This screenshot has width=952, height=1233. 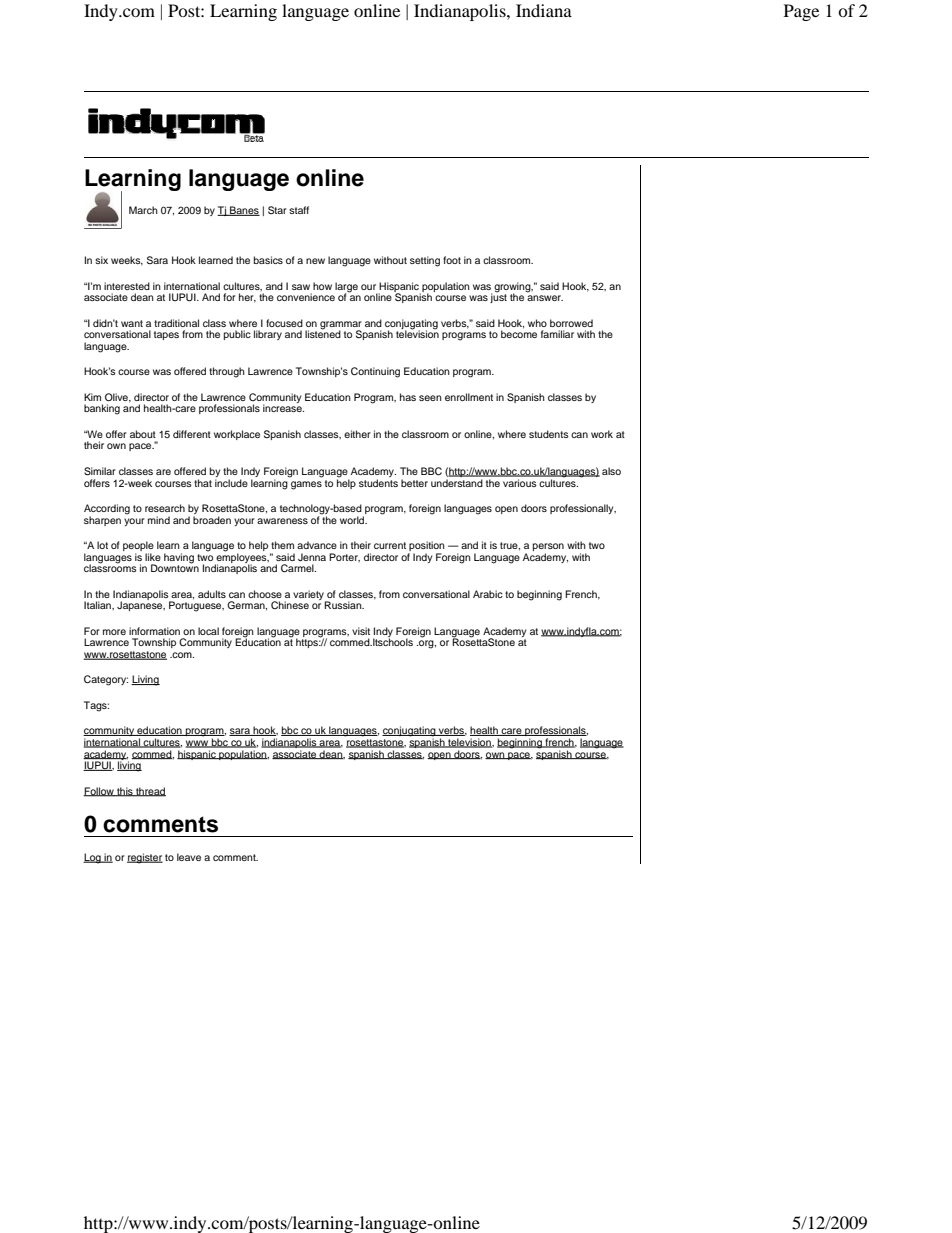 What do you see at coordinates (548, 548) in the screenshot?
I see `person` at bounding box center [548, 548].
